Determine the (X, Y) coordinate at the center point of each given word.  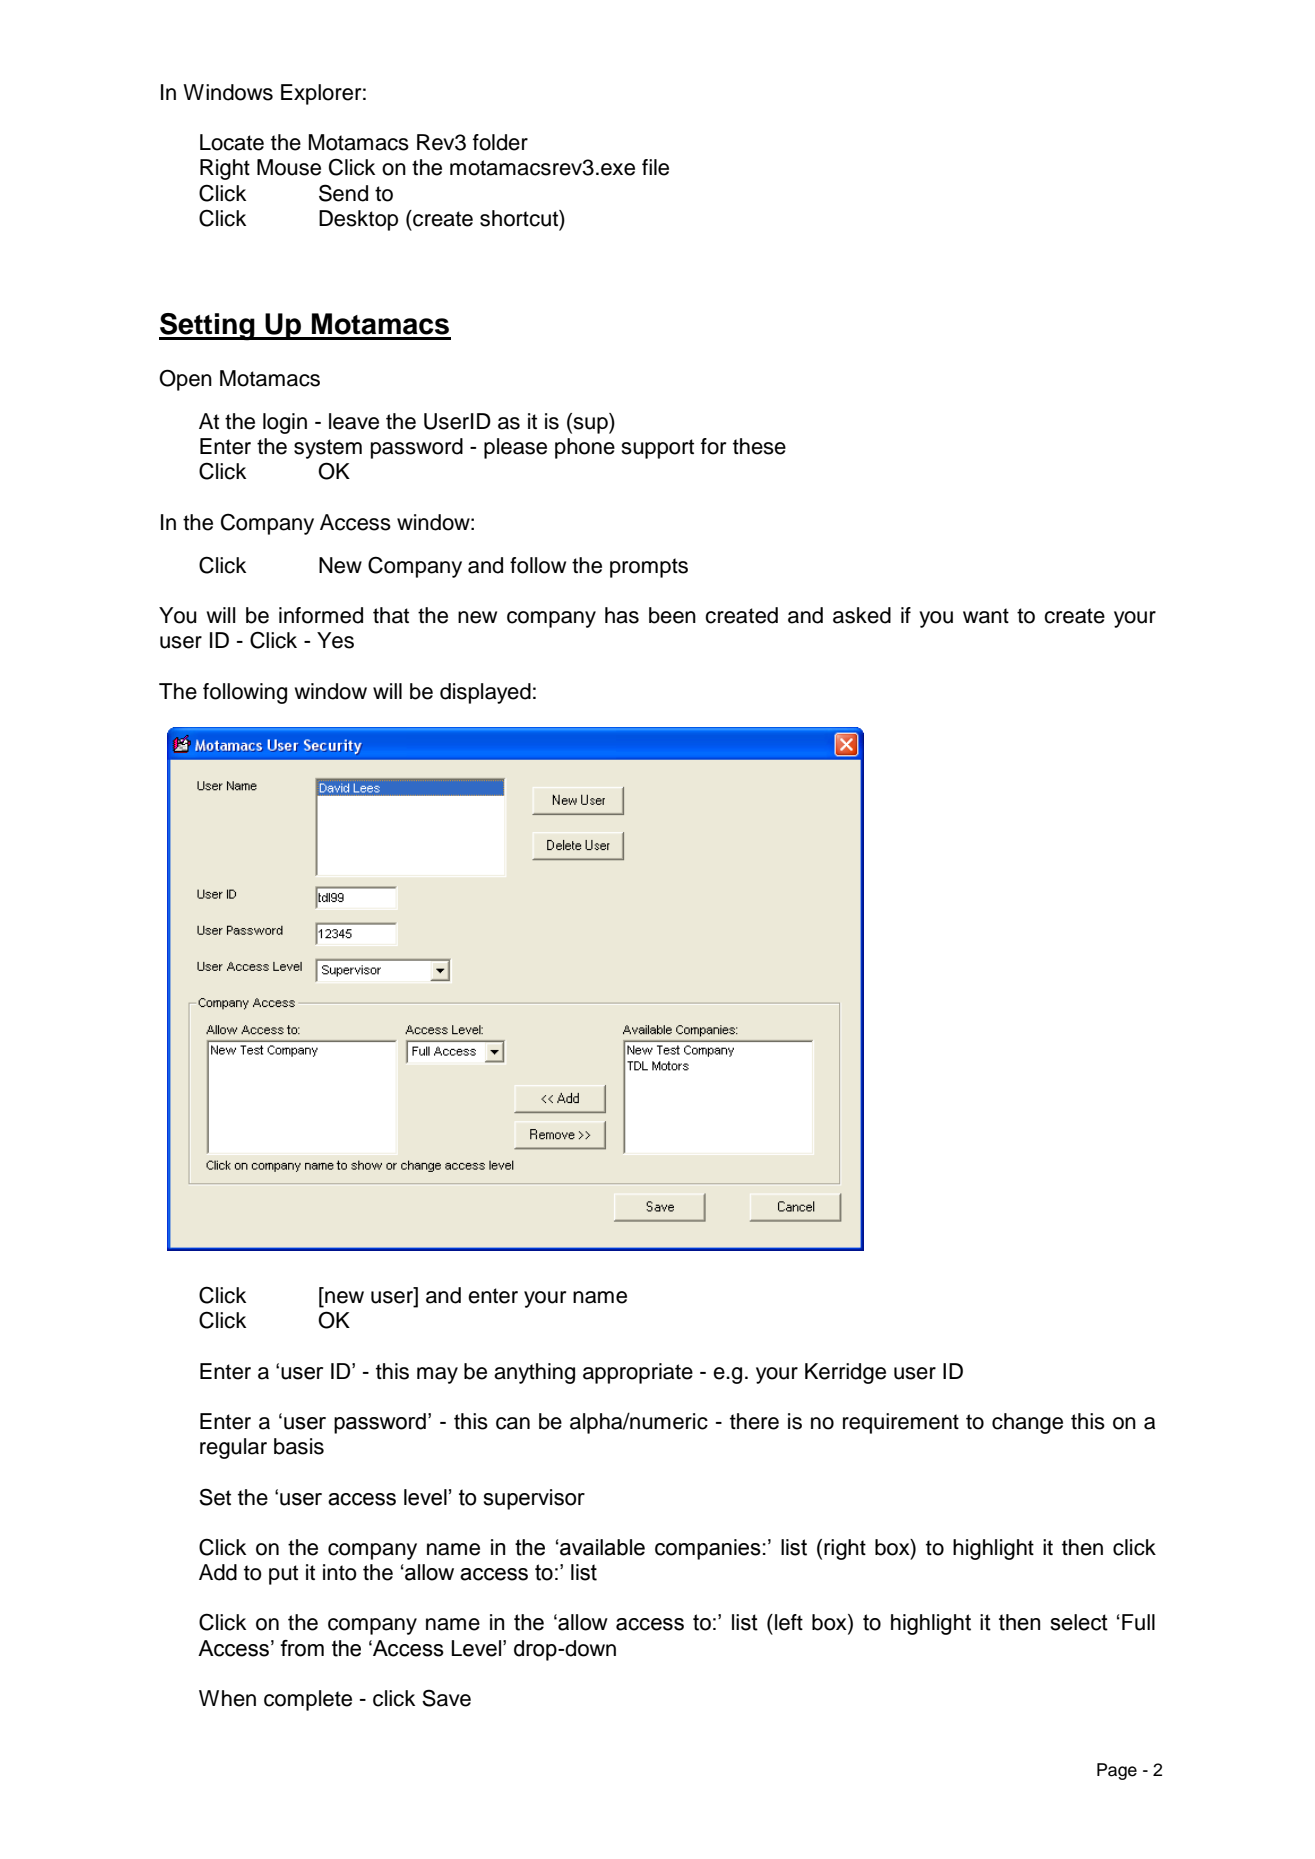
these (759, 446)
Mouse (289, 167)
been (672, 615)
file (655, 167)
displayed (485, 693)
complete (308, 1700)
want (986, 616)
